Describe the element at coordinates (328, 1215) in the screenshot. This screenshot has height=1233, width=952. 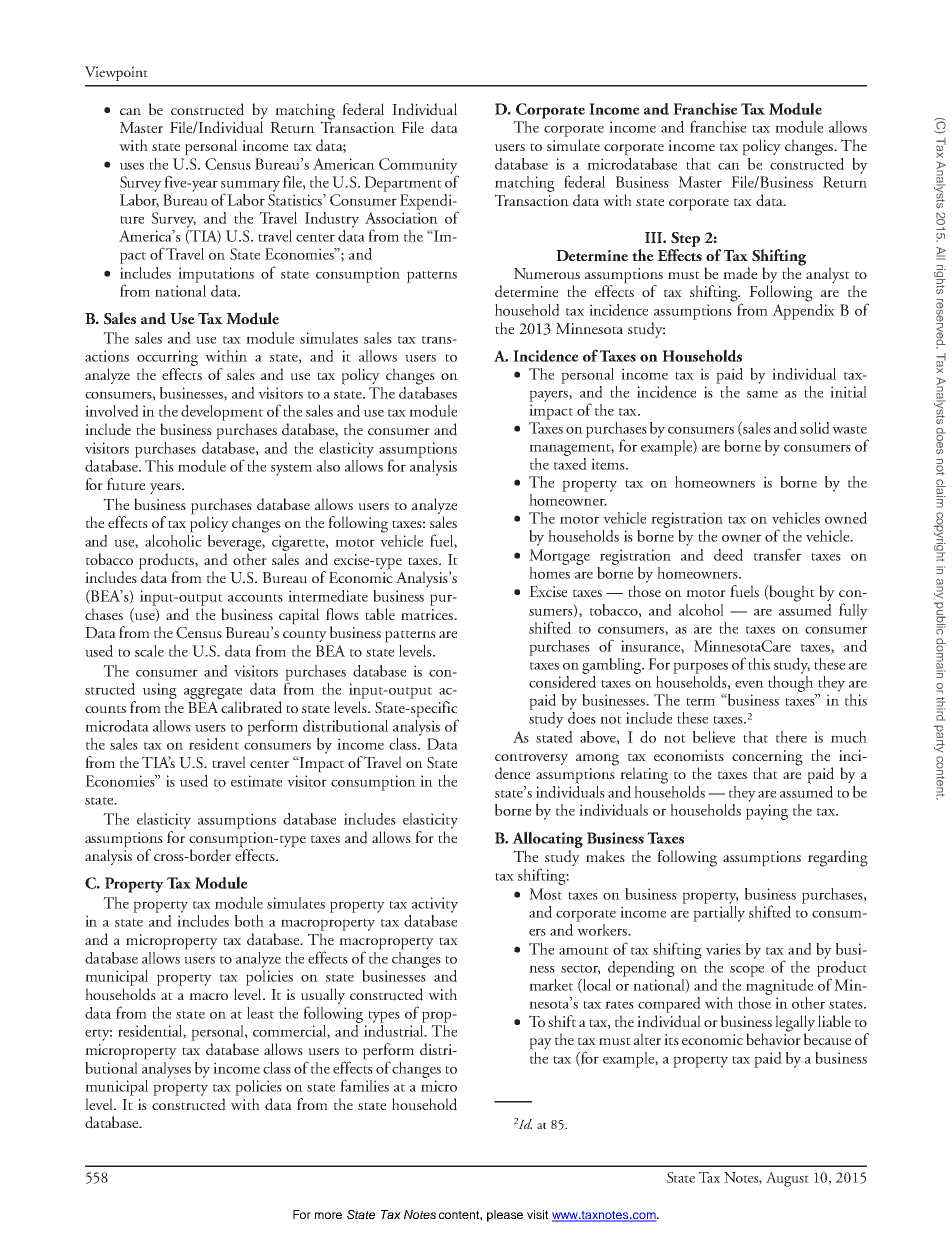
I see `more` at that location.
